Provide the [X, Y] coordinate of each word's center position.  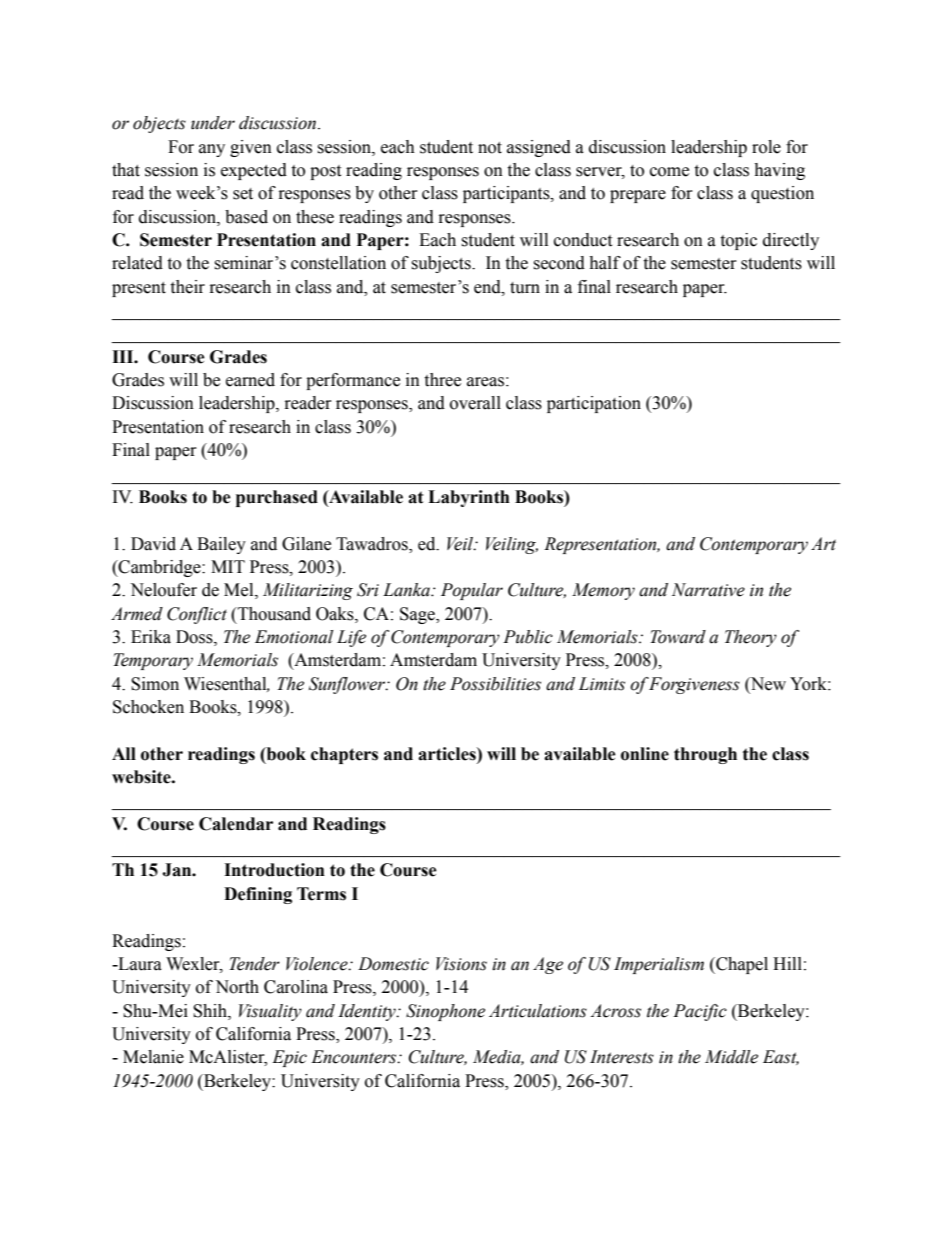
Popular [472, 591]
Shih [211, 1011]
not [490, 148]
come [669, 172]
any [212, 150]
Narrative [708, 590]
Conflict [197, 615]
